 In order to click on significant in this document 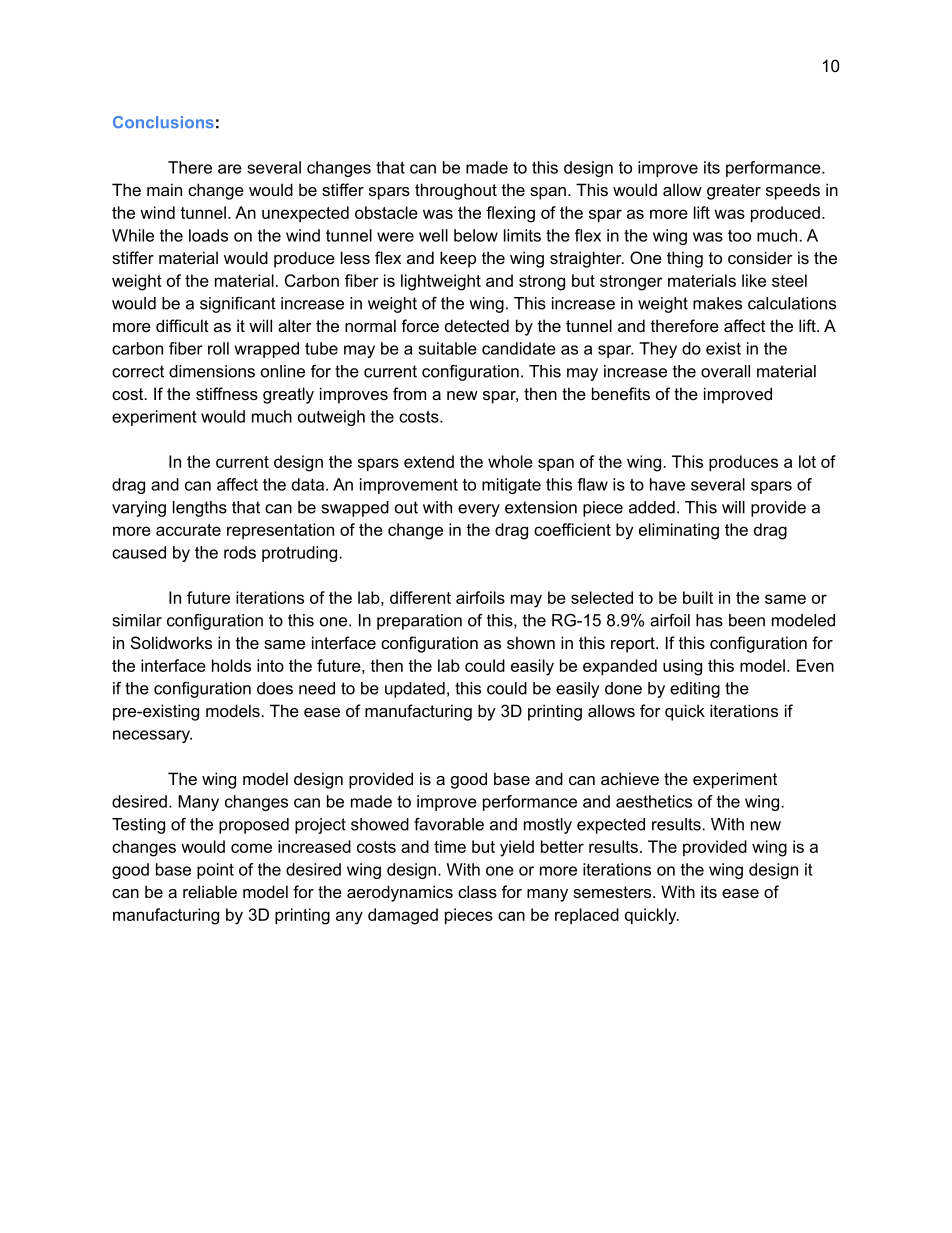, I will do `click(238, 305)`.
